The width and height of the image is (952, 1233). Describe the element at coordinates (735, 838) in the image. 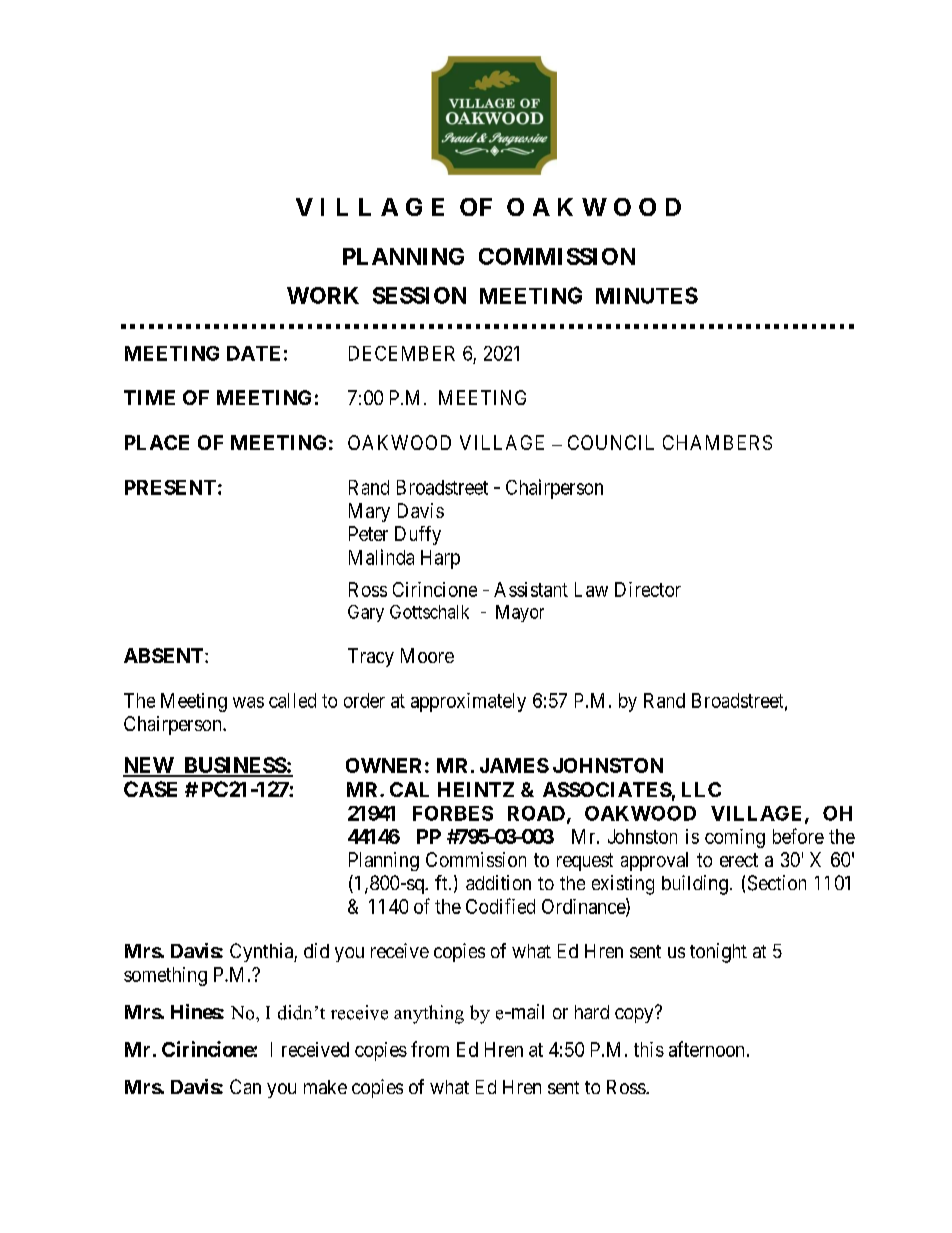

I see `coming` at that location.
